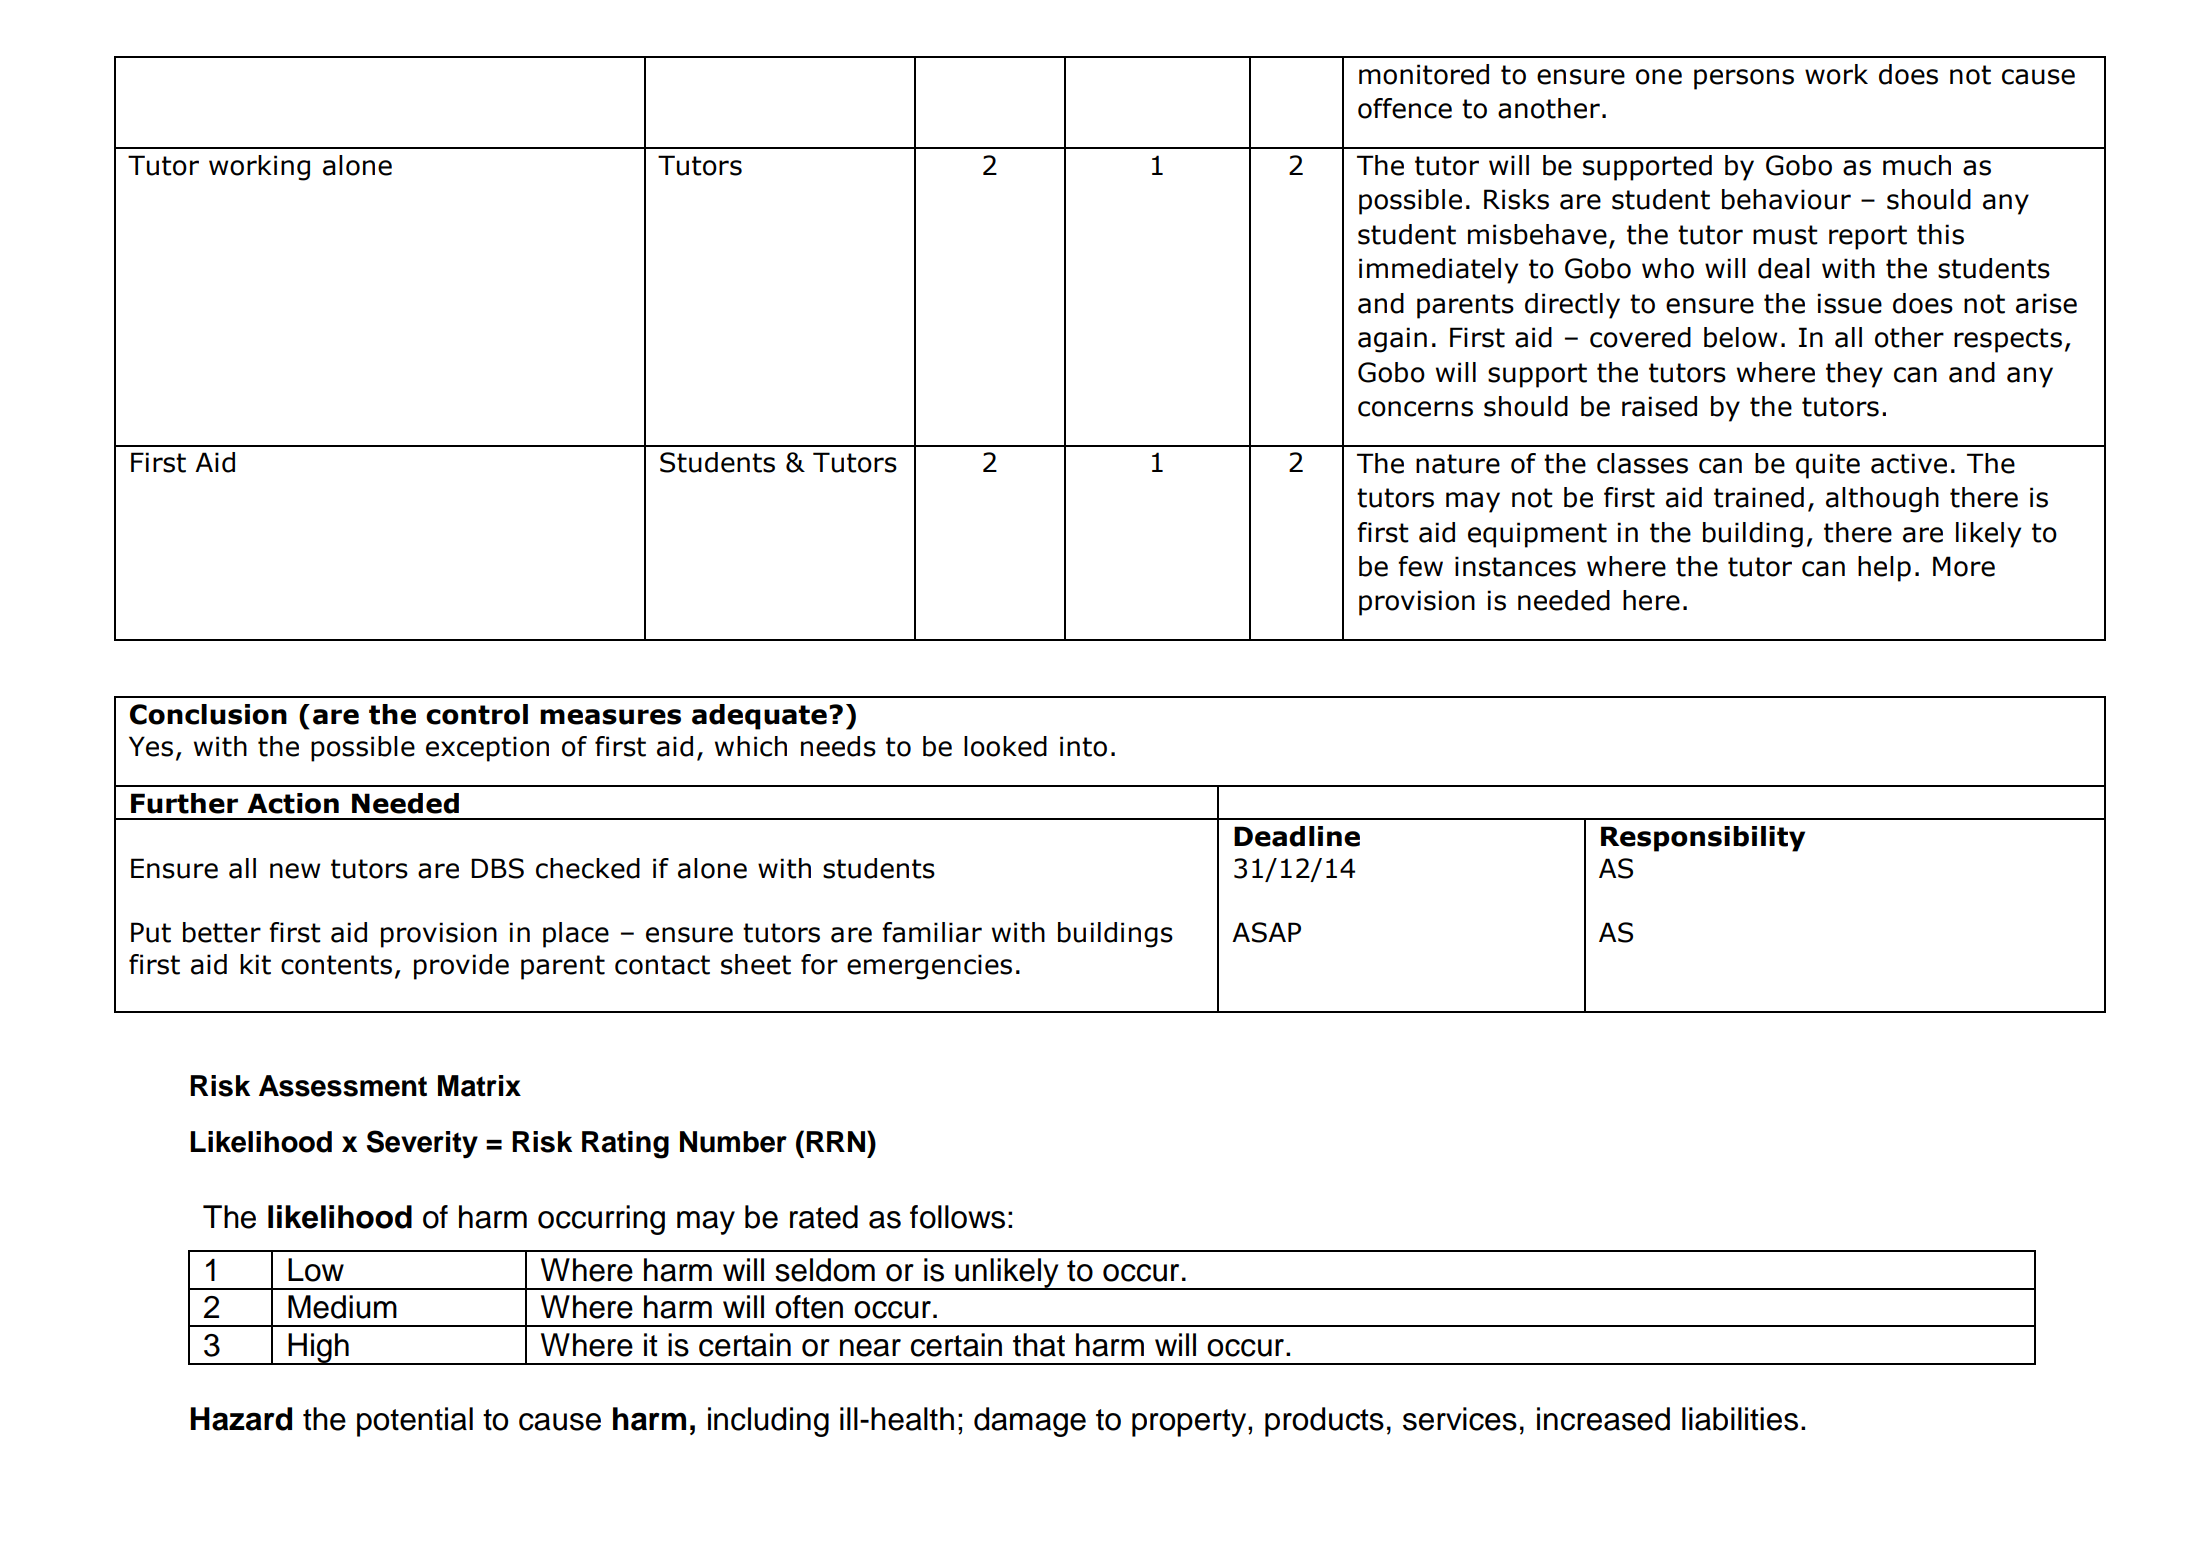 This screenshot has height=1563, width=2210. What do you see at coordinates (1744, 79) in the screenshot?
I see `persons` at bounding box center [1744, 79].
